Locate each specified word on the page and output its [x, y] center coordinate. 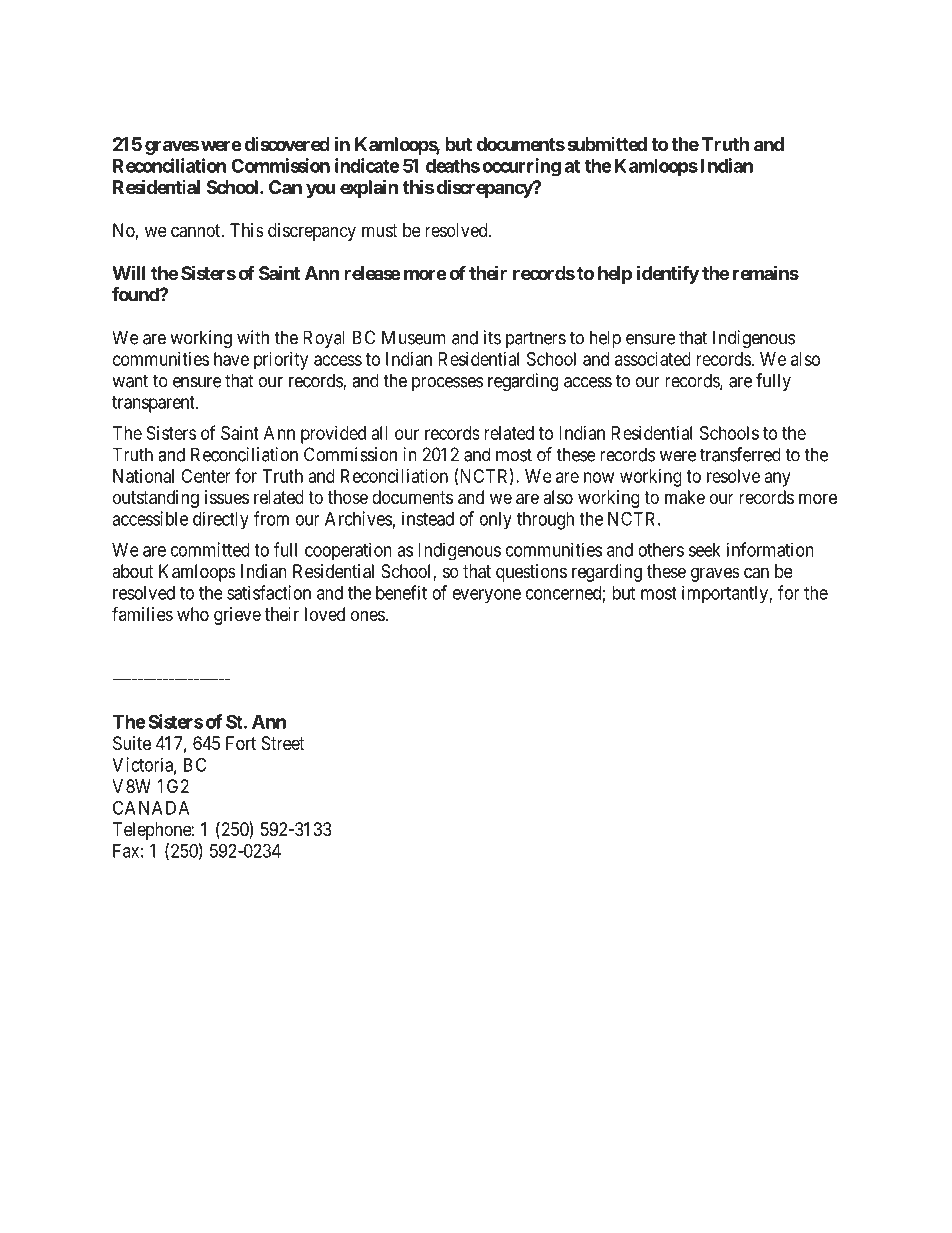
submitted [607, 144]
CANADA [151, 807]
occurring [521, 167]
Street [283, 743]
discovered [287, 144]
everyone [487, 596]
